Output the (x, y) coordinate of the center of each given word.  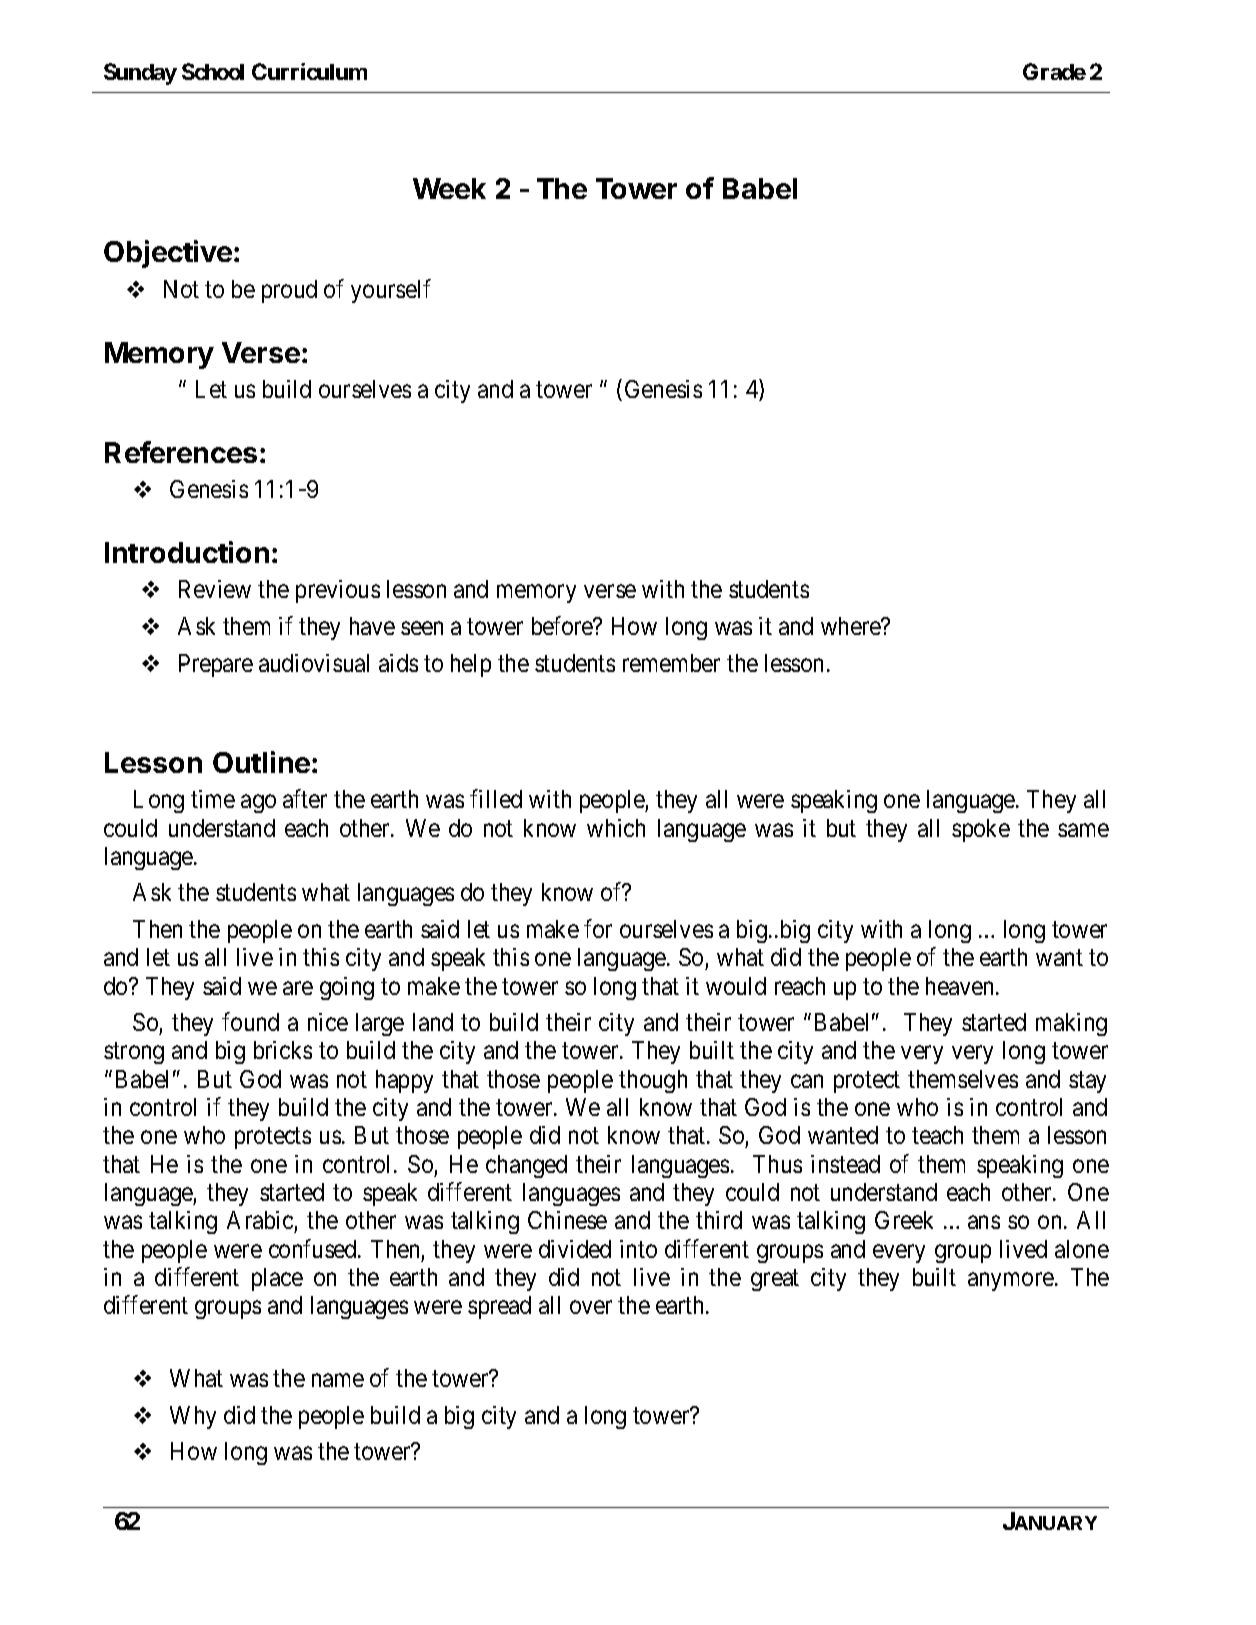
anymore (1011, 1282)
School (213, 71)
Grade (1054, 71)
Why (193, 1417)
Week (449, 188)
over (591, 1307)
